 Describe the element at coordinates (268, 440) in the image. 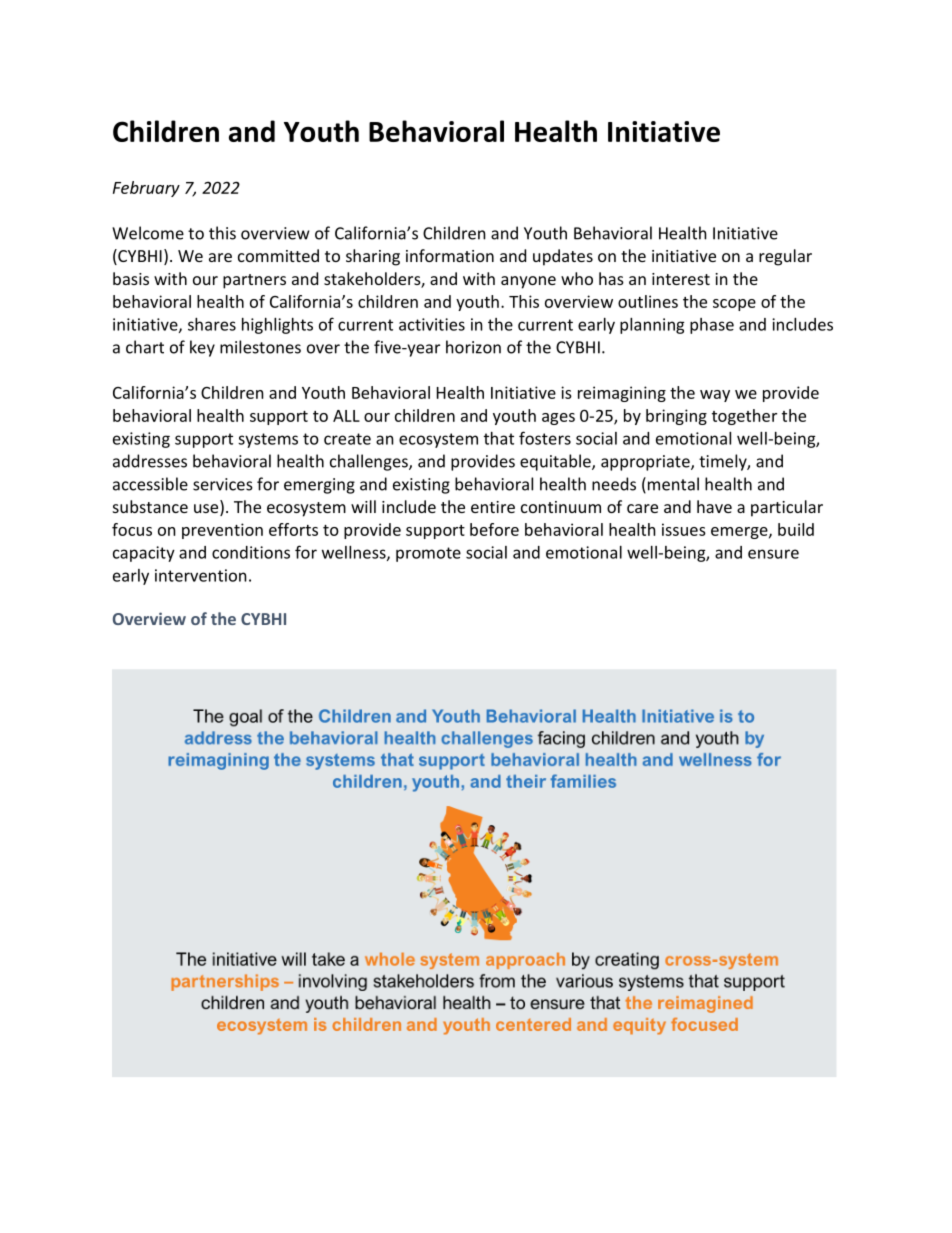

I see `systems` at that location.
